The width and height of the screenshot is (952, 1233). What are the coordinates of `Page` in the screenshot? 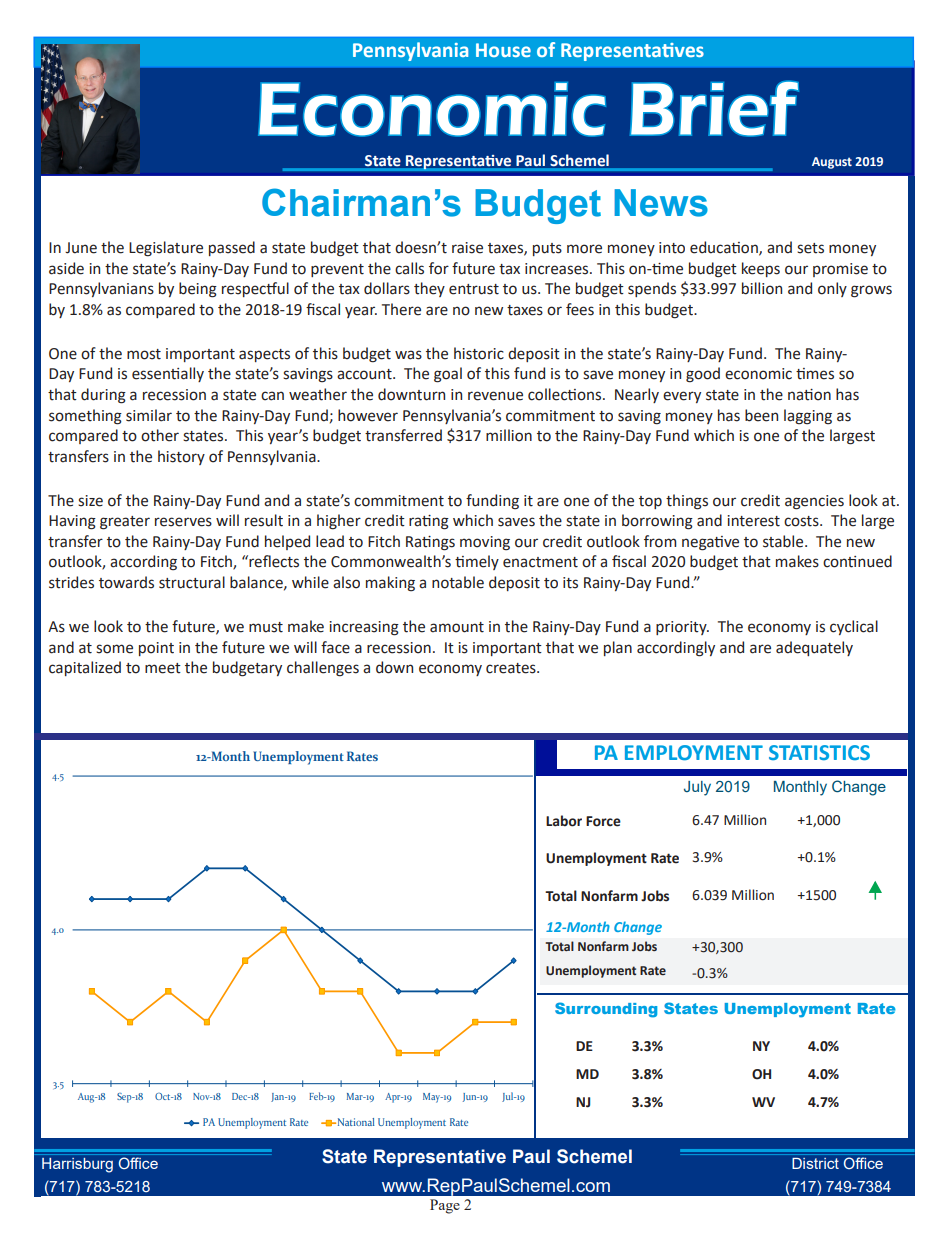 It's located at (445, 1206).
